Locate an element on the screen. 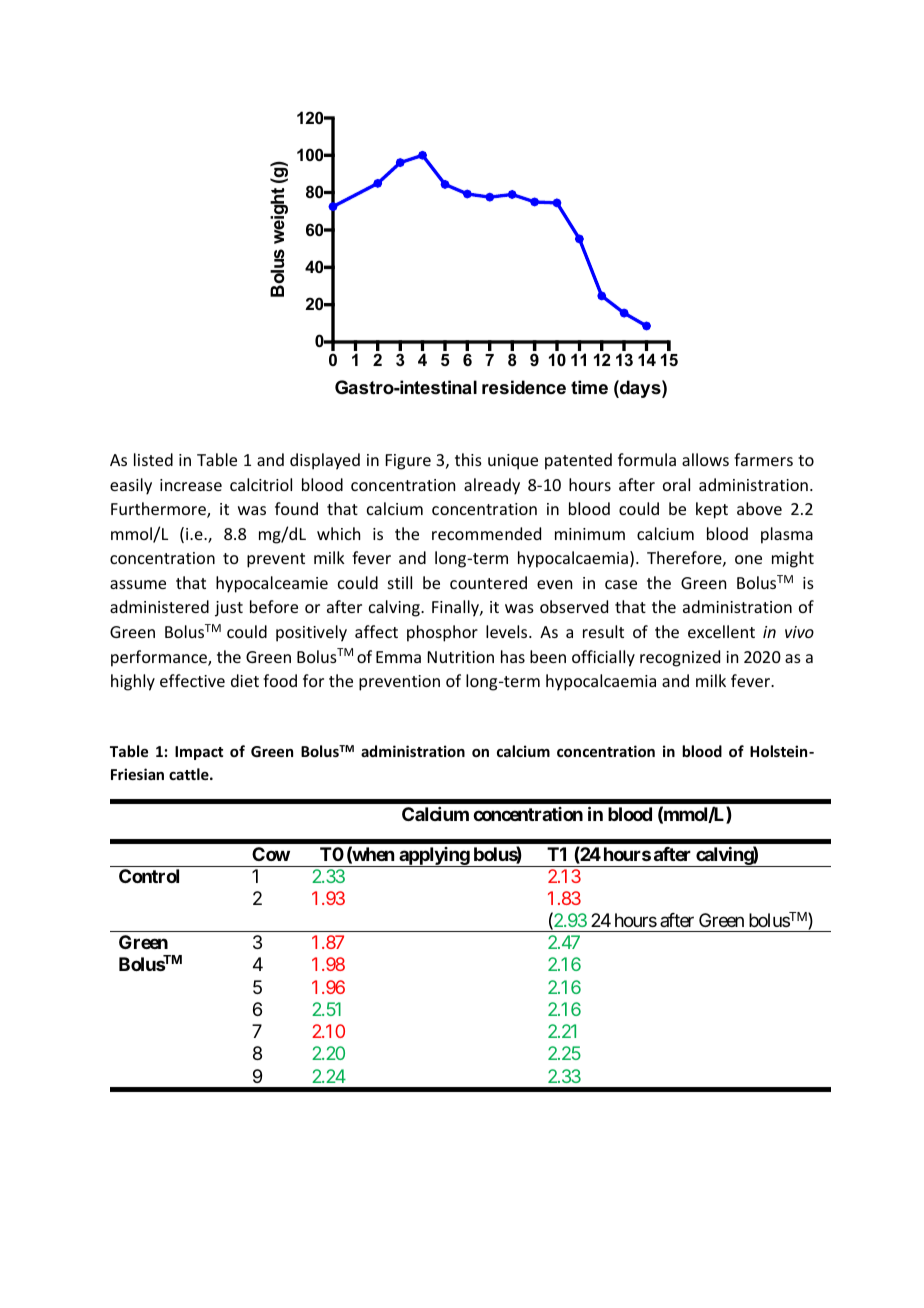 This screenshot has height=1308, width=924. time is located at coordinates (589, 387).
